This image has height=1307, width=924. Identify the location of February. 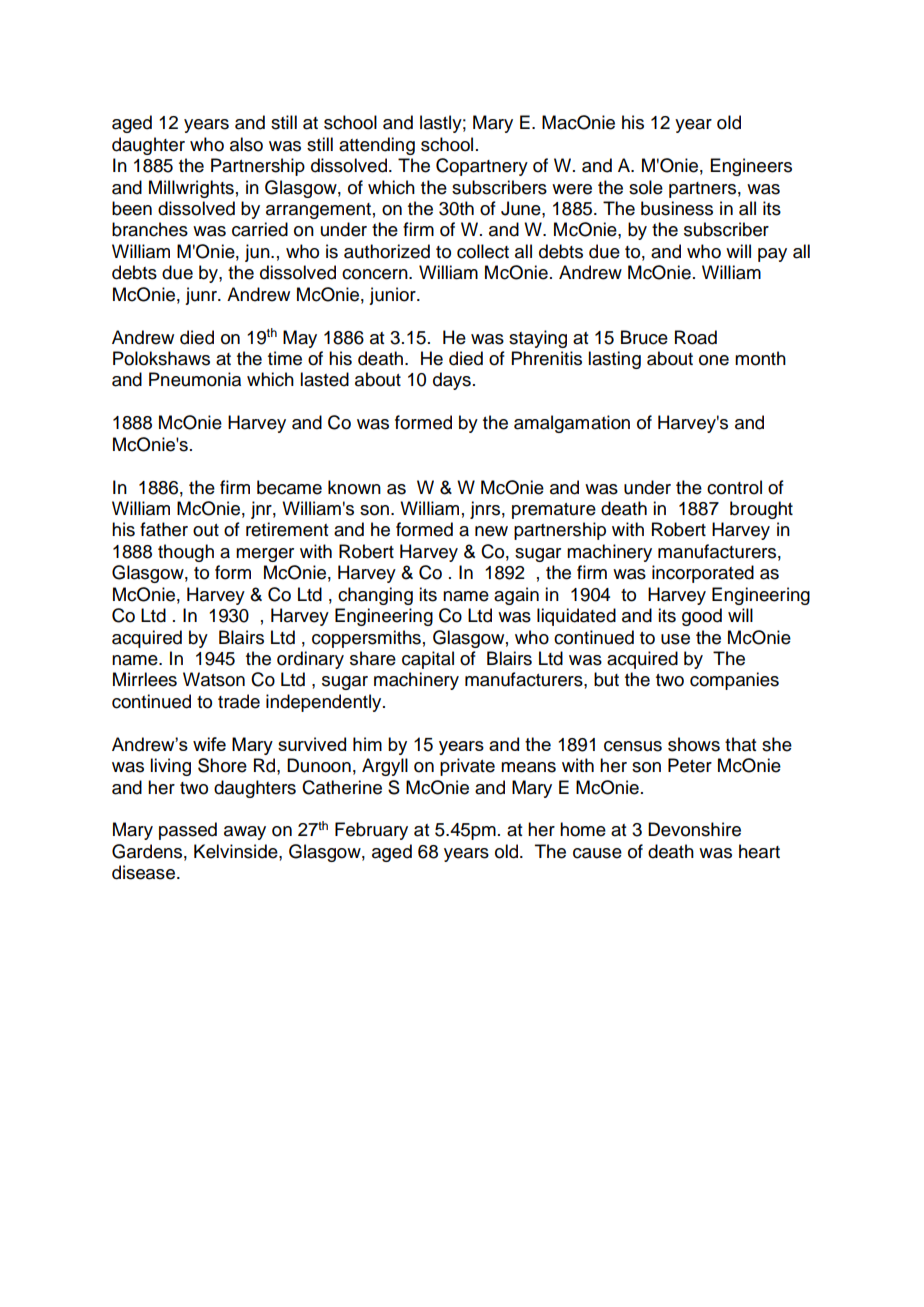
(371, 831).
